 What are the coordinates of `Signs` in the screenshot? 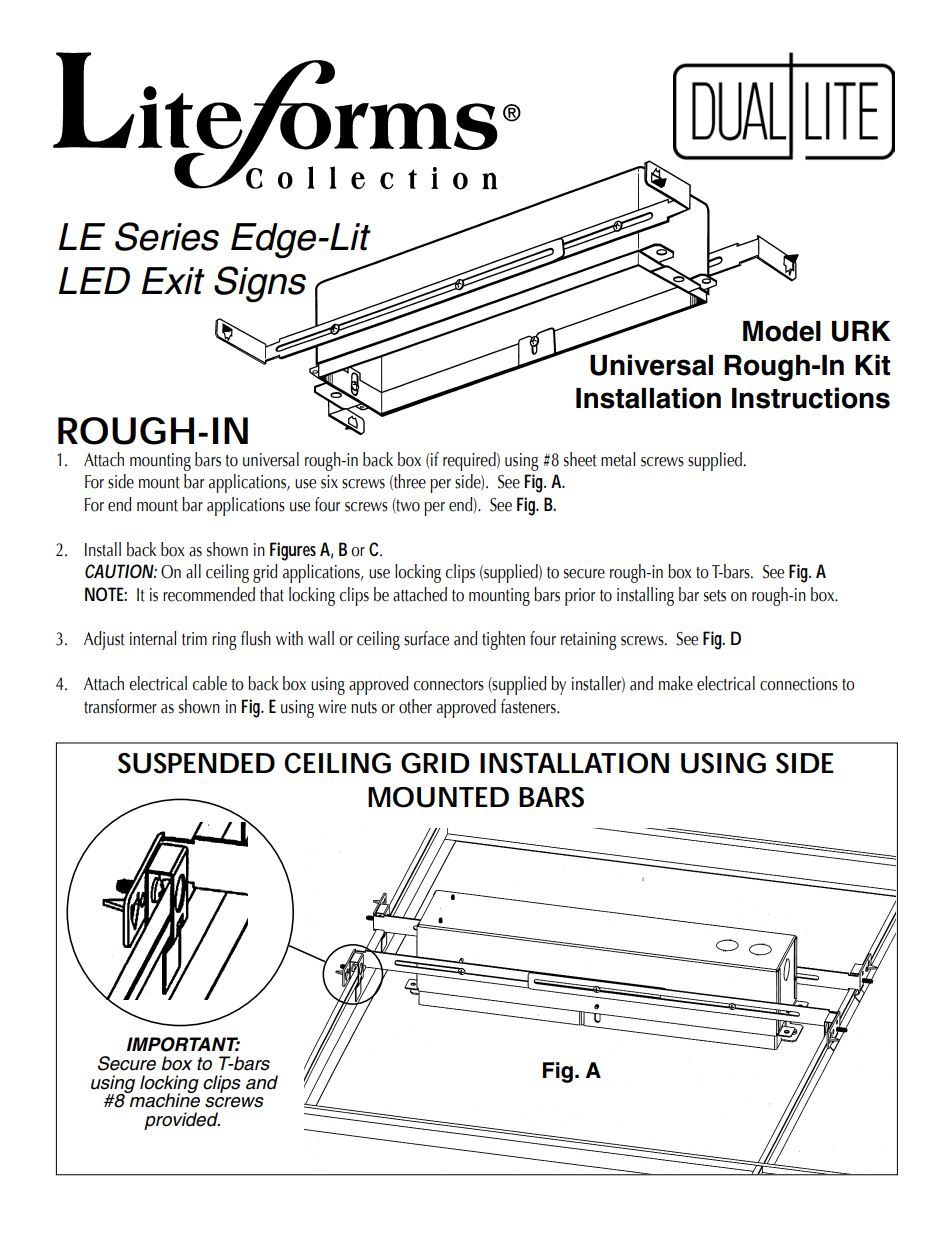 It's located at (260, 284).
